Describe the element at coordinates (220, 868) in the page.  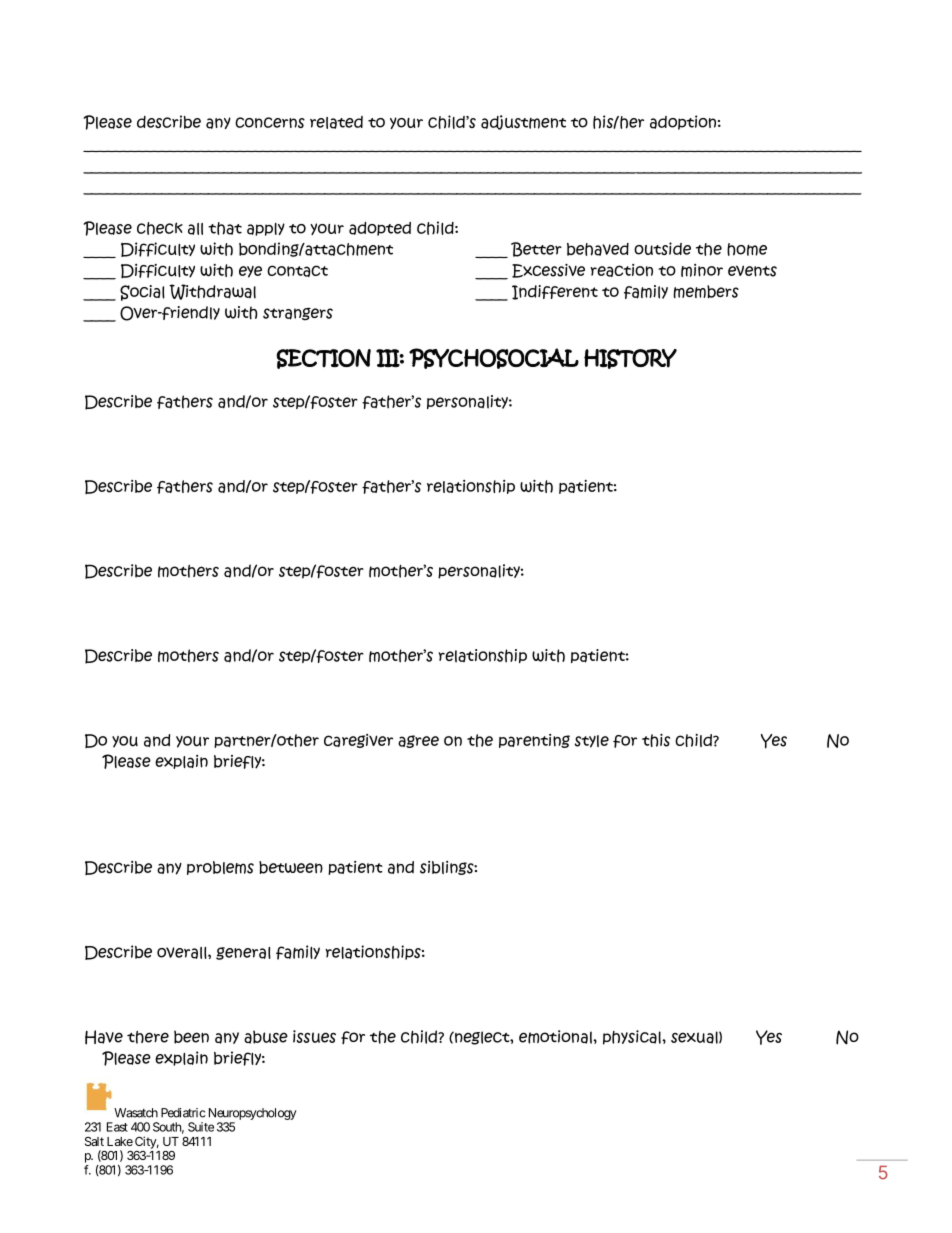
I see `problems` at that location.
